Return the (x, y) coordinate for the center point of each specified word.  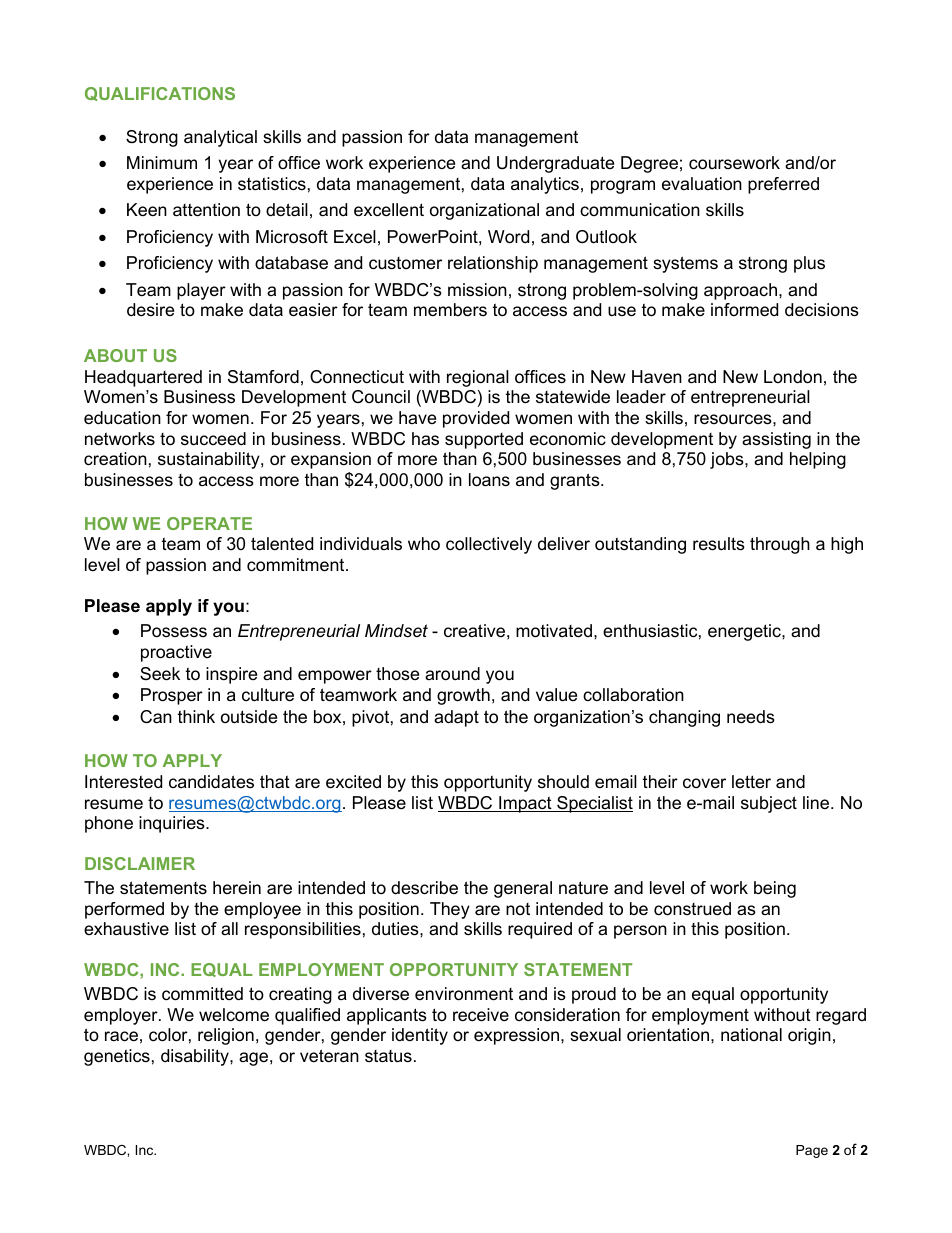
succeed (213, 439)
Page (812, 1151)
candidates (211, 782)
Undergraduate (555, 164)
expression (516, 1036)
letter (751, 781)
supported (484, 440)
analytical (220, 138)
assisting (776, 440)
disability (196, 1057)
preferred (783, 185)
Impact (525, 804)
